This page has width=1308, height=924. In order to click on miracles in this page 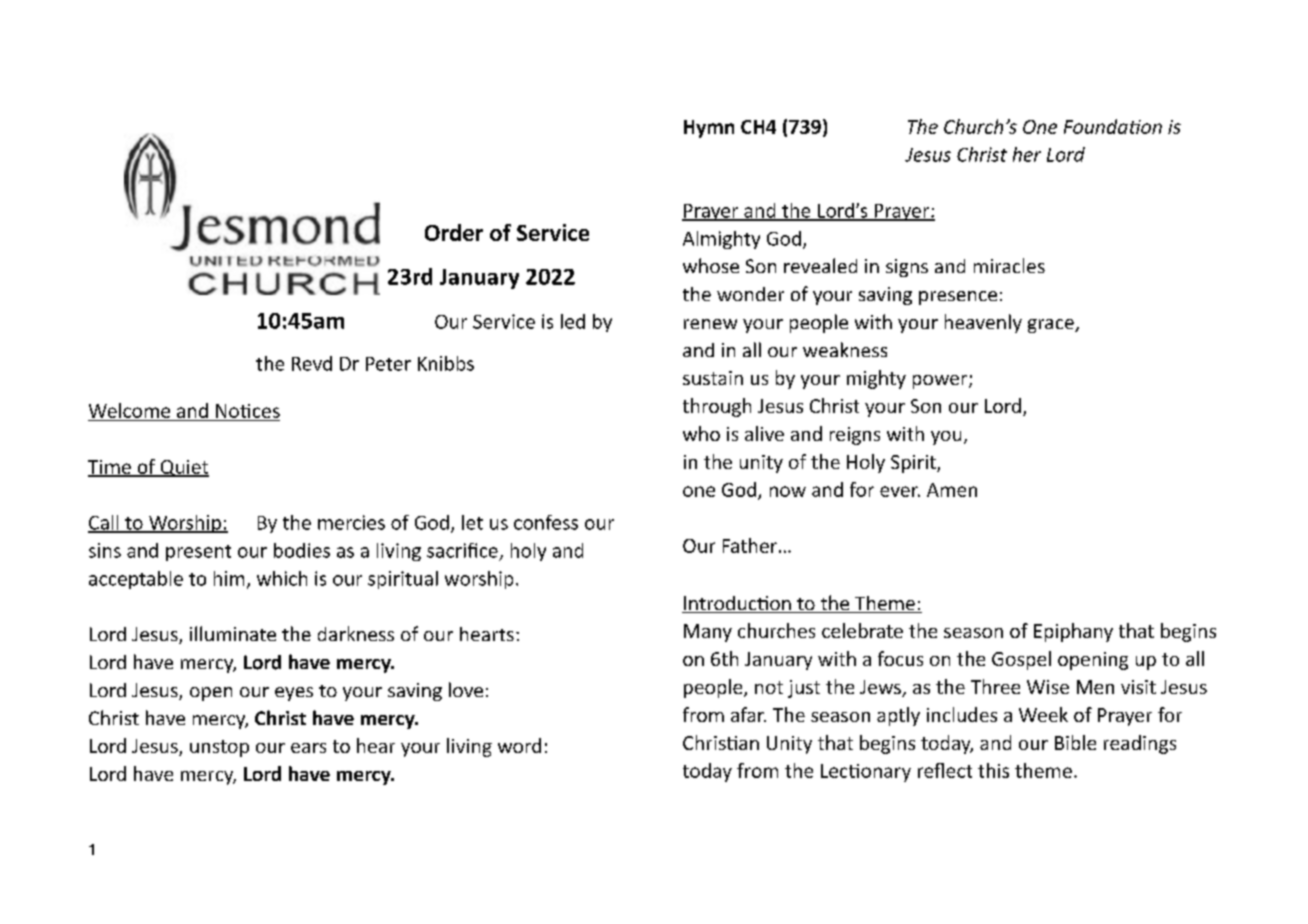, I will do `click(1009, 265)`.
